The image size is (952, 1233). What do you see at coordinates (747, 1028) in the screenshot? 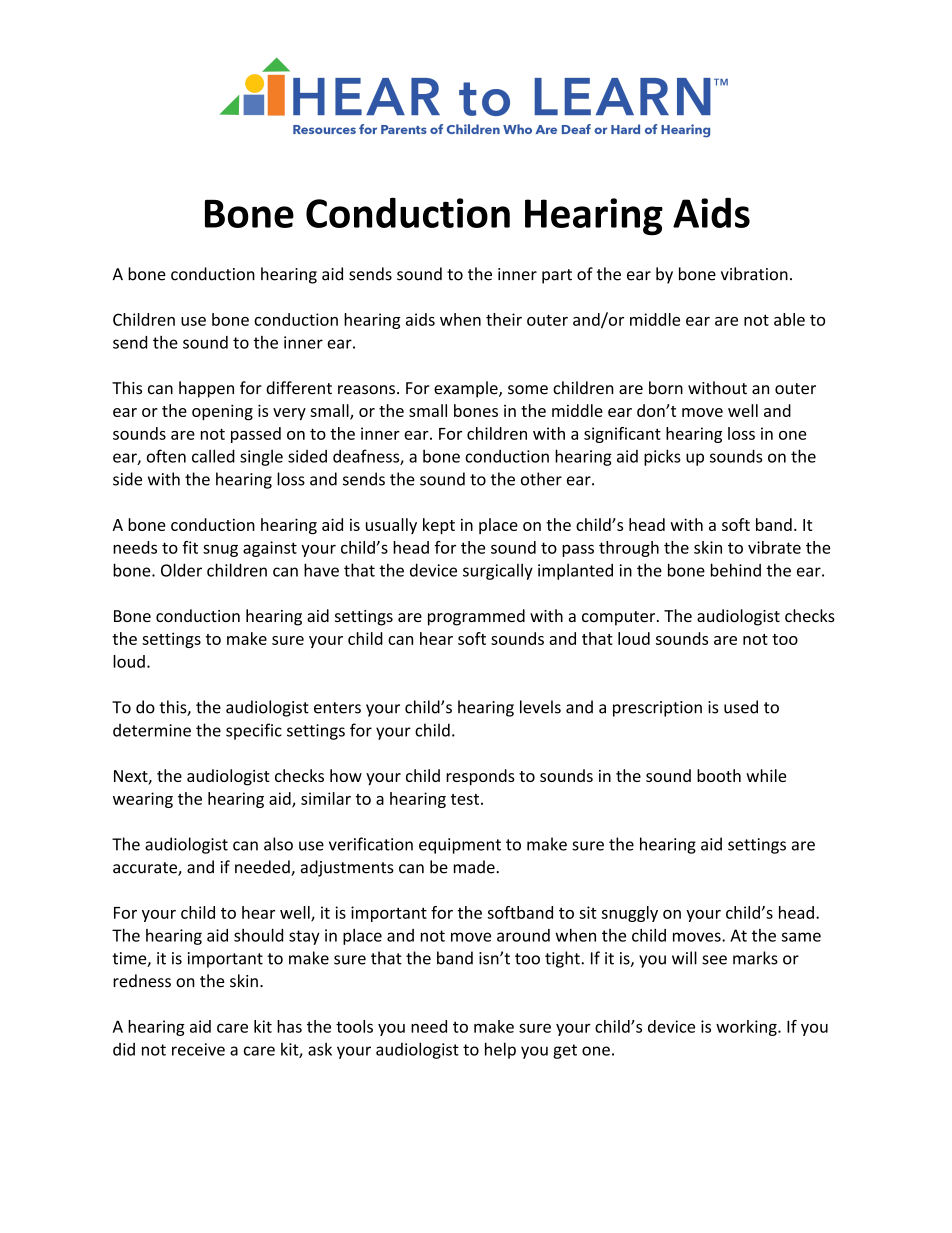
I see `working` at bounding box center [747, 1028].
